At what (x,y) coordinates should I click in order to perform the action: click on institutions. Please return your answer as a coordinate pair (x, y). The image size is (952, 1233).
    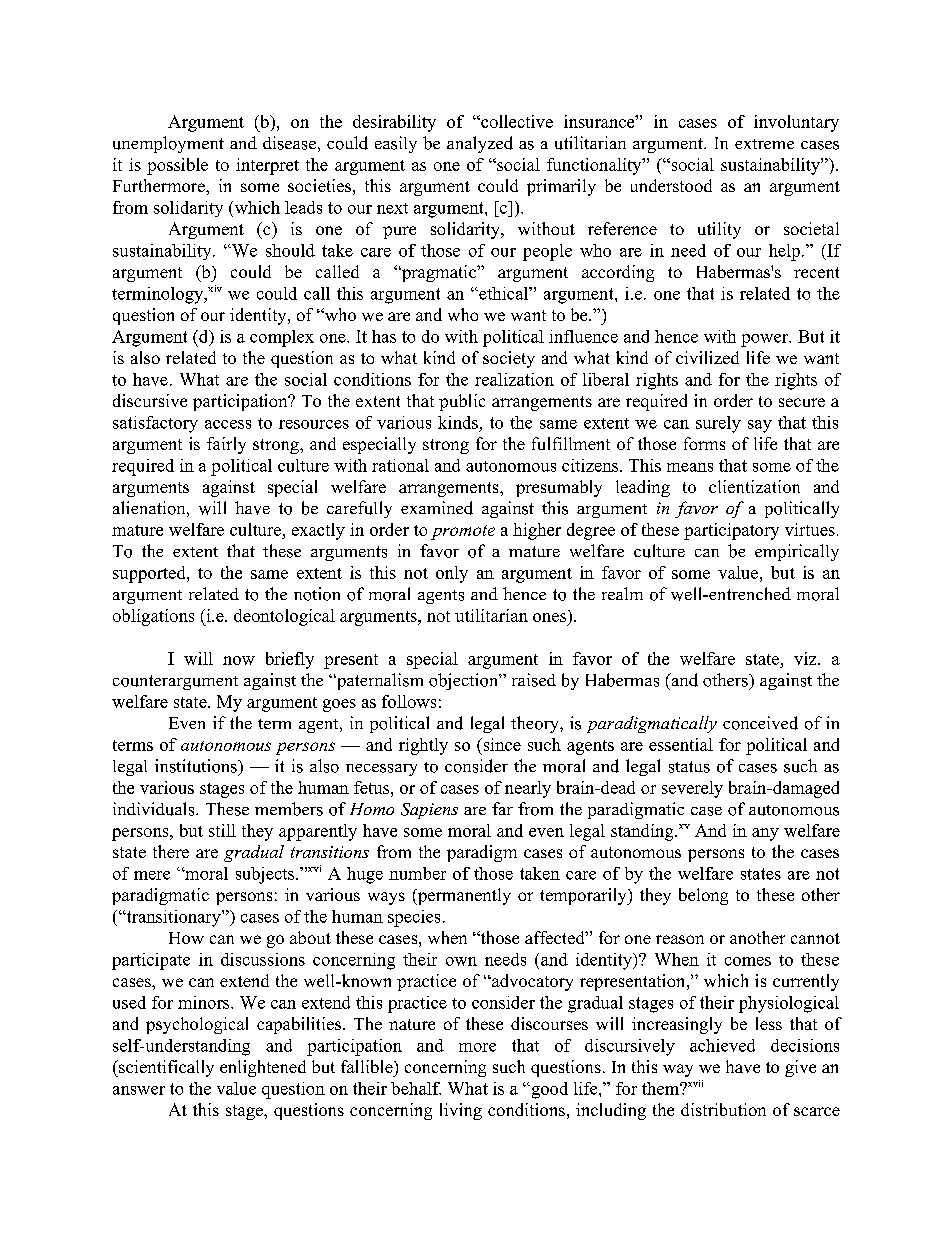
    Looking at the image, I should click on (197, 766).
